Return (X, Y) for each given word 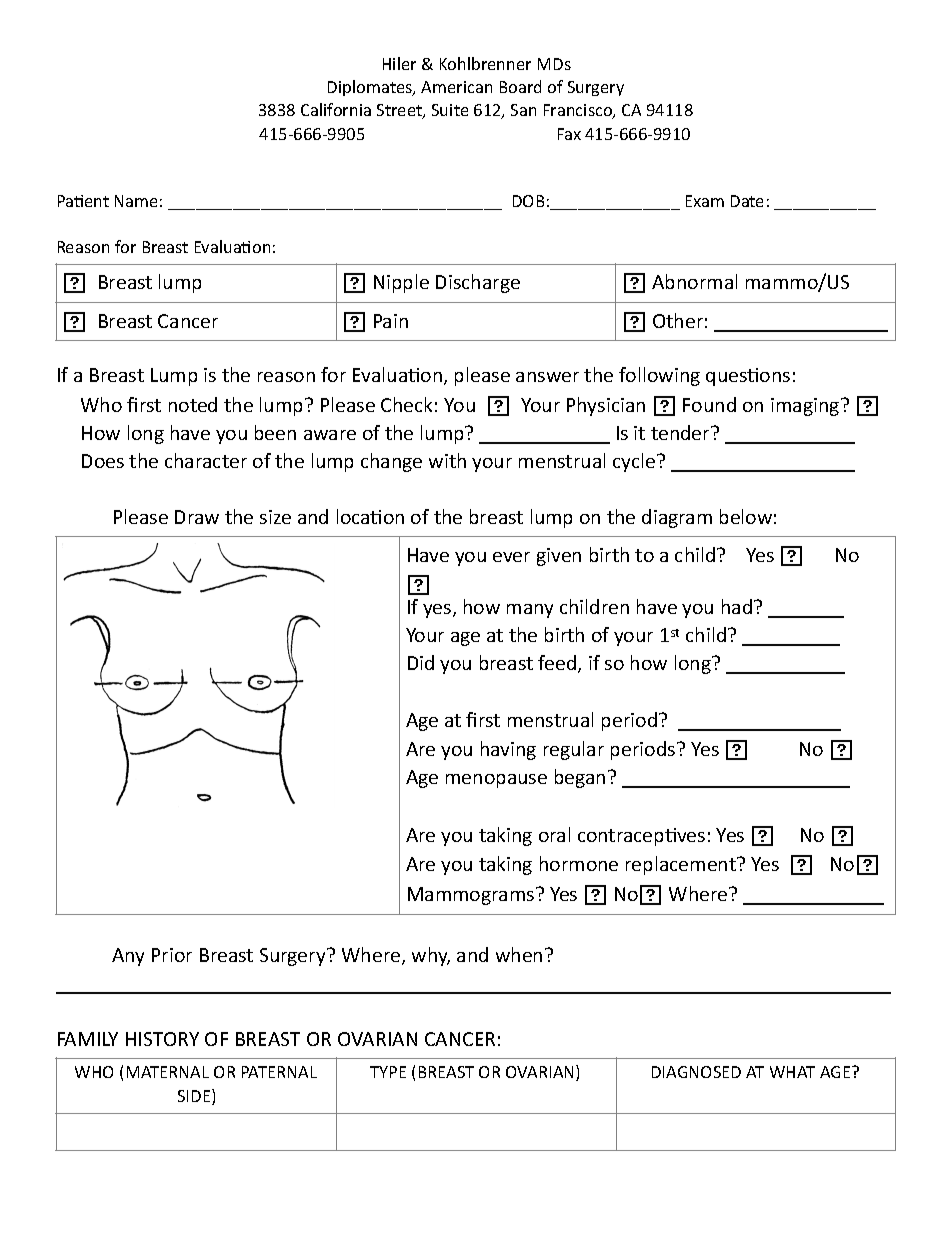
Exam (705, 201)
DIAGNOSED (696, 1072)
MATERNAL (168, 1072)
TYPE (388, 1072)
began (580, 778)
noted (193, 404)
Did (421, 662)
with (447, 460)
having (508, 750)
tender (681, 432)
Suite (450, 110)
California (336, 109)
